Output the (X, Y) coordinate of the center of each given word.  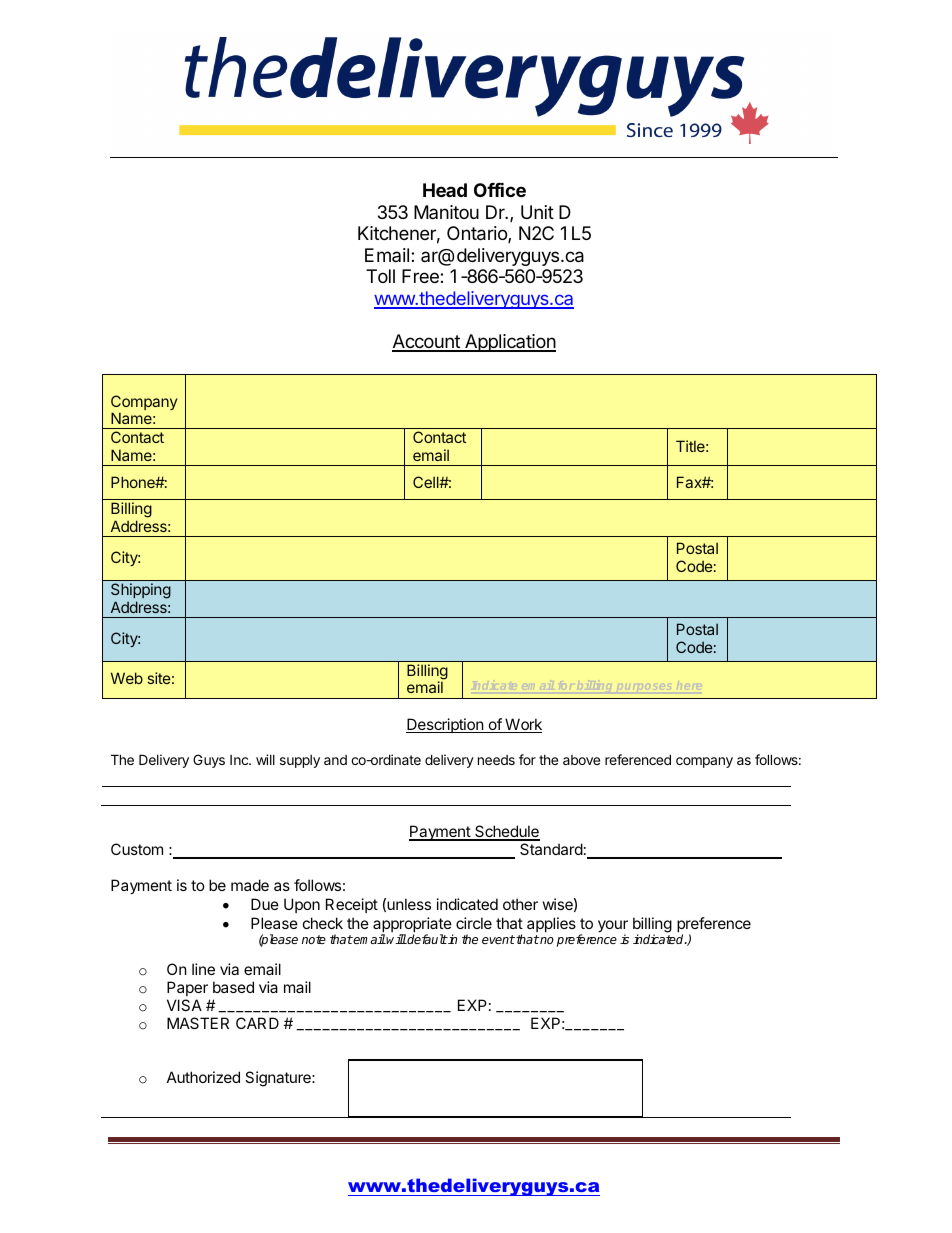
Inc (240, 760)
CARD (257, 1023)
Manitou (446, 212)
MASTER (198, 1023)
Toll (380, 276)
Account (427, 342)
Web (127, 678)
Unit (537, 212)
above (581, 760)
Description (445, 725)
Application (509, 343)
